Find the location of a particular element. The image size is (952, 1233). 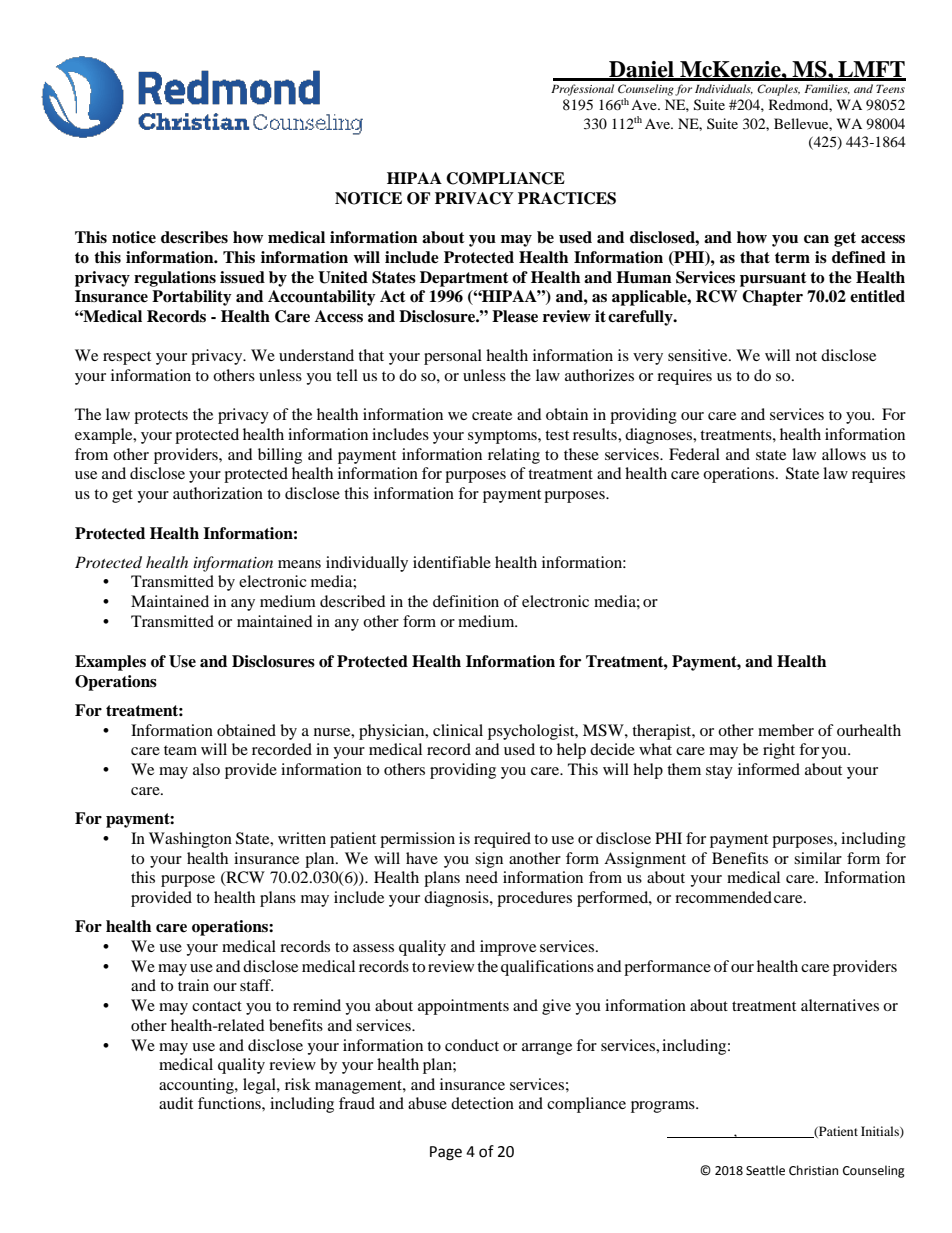

train is located at coordinates (193, 985).
